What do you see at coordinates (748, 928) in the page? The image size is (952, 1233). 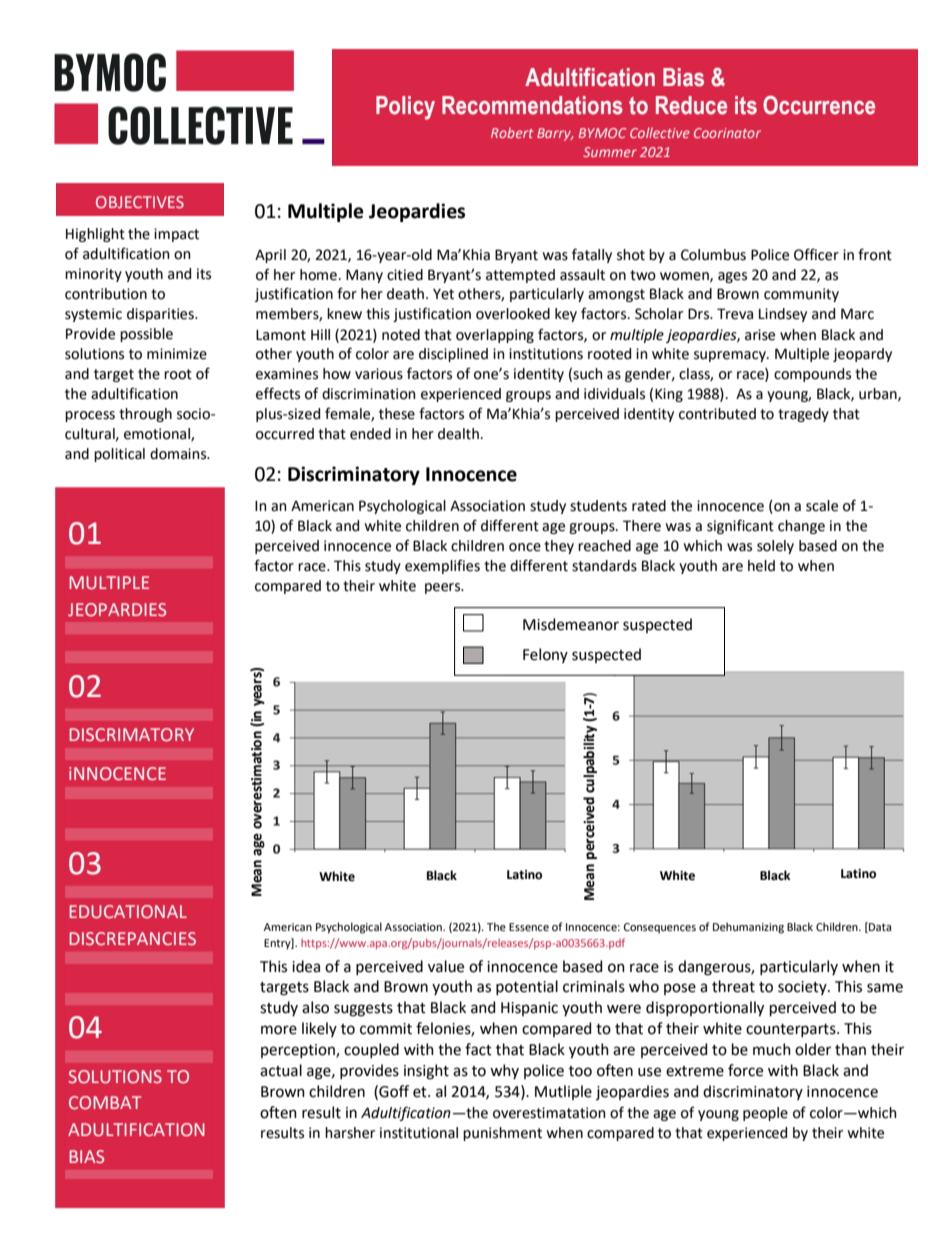 I see `Dehumanizing` at bounding box center [748, 928].
